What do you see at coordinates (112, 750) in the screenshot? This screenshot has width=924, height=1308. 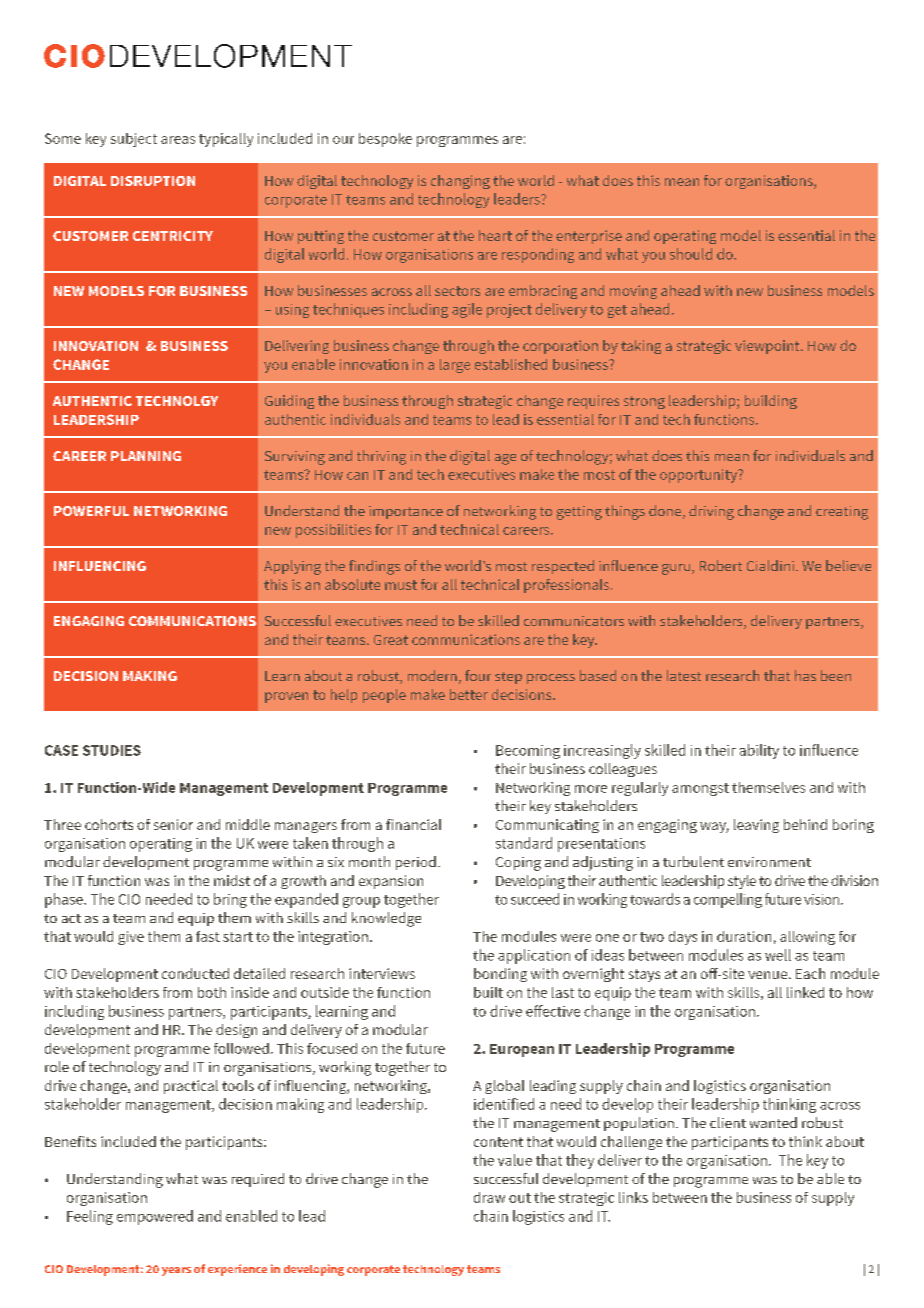 I see `STUDIES` at bounding box center [112, 750].
